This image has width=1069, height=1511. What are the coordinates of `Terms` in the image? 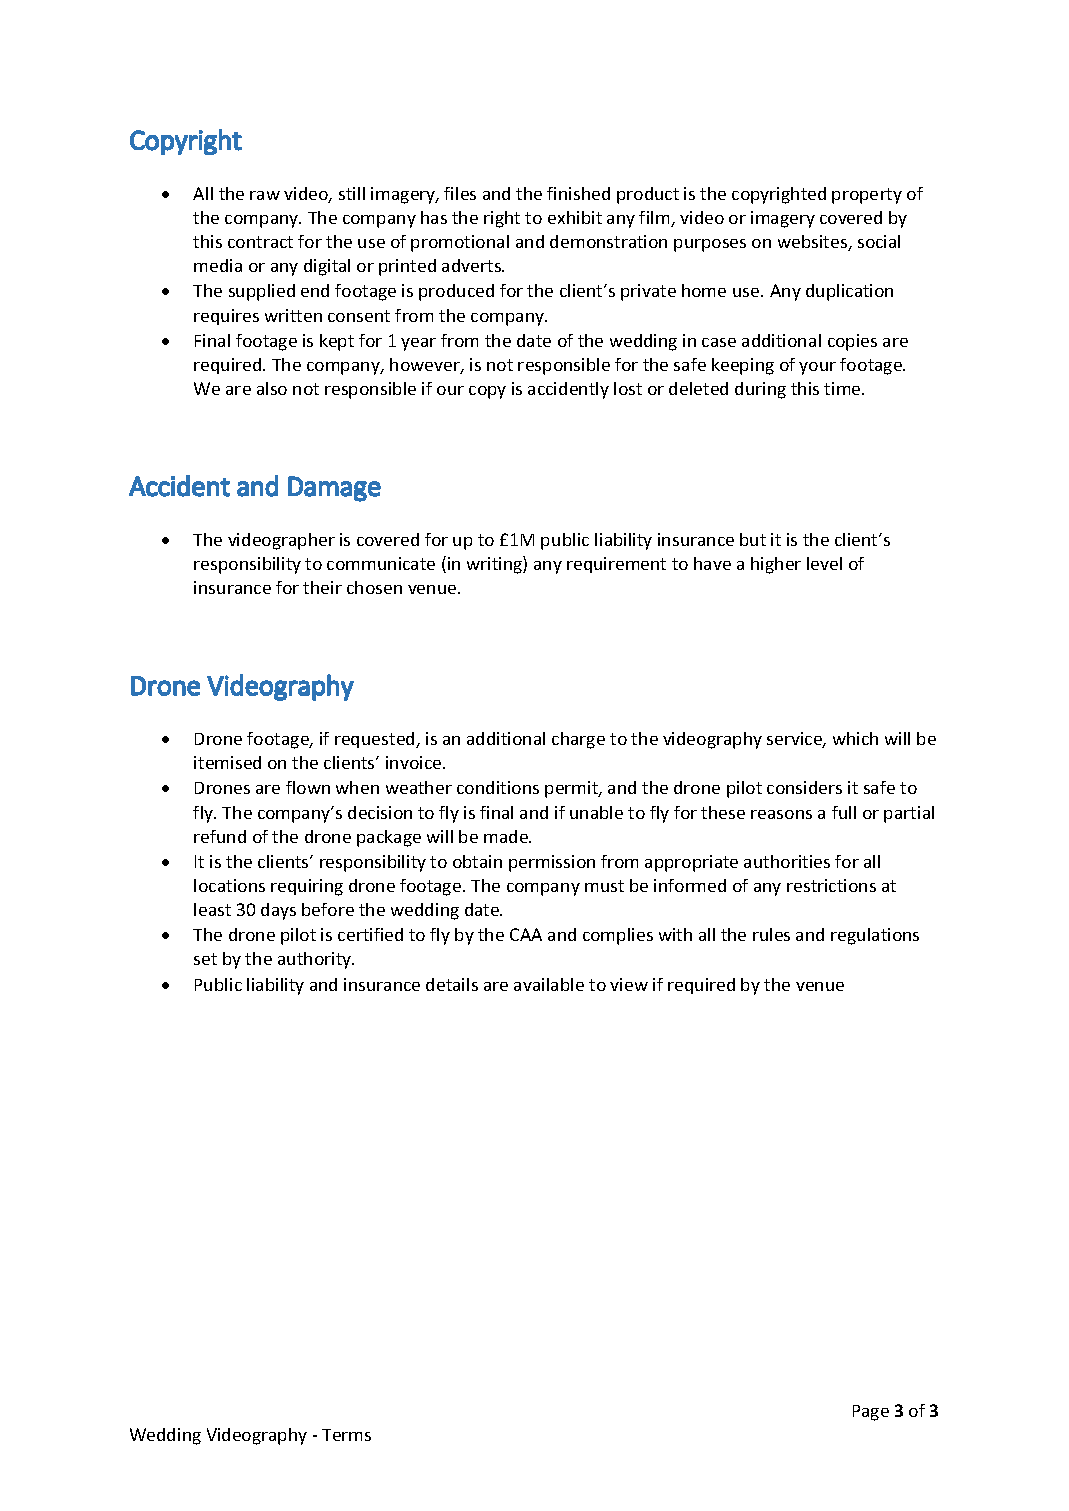 It's located at (346, 1435).
